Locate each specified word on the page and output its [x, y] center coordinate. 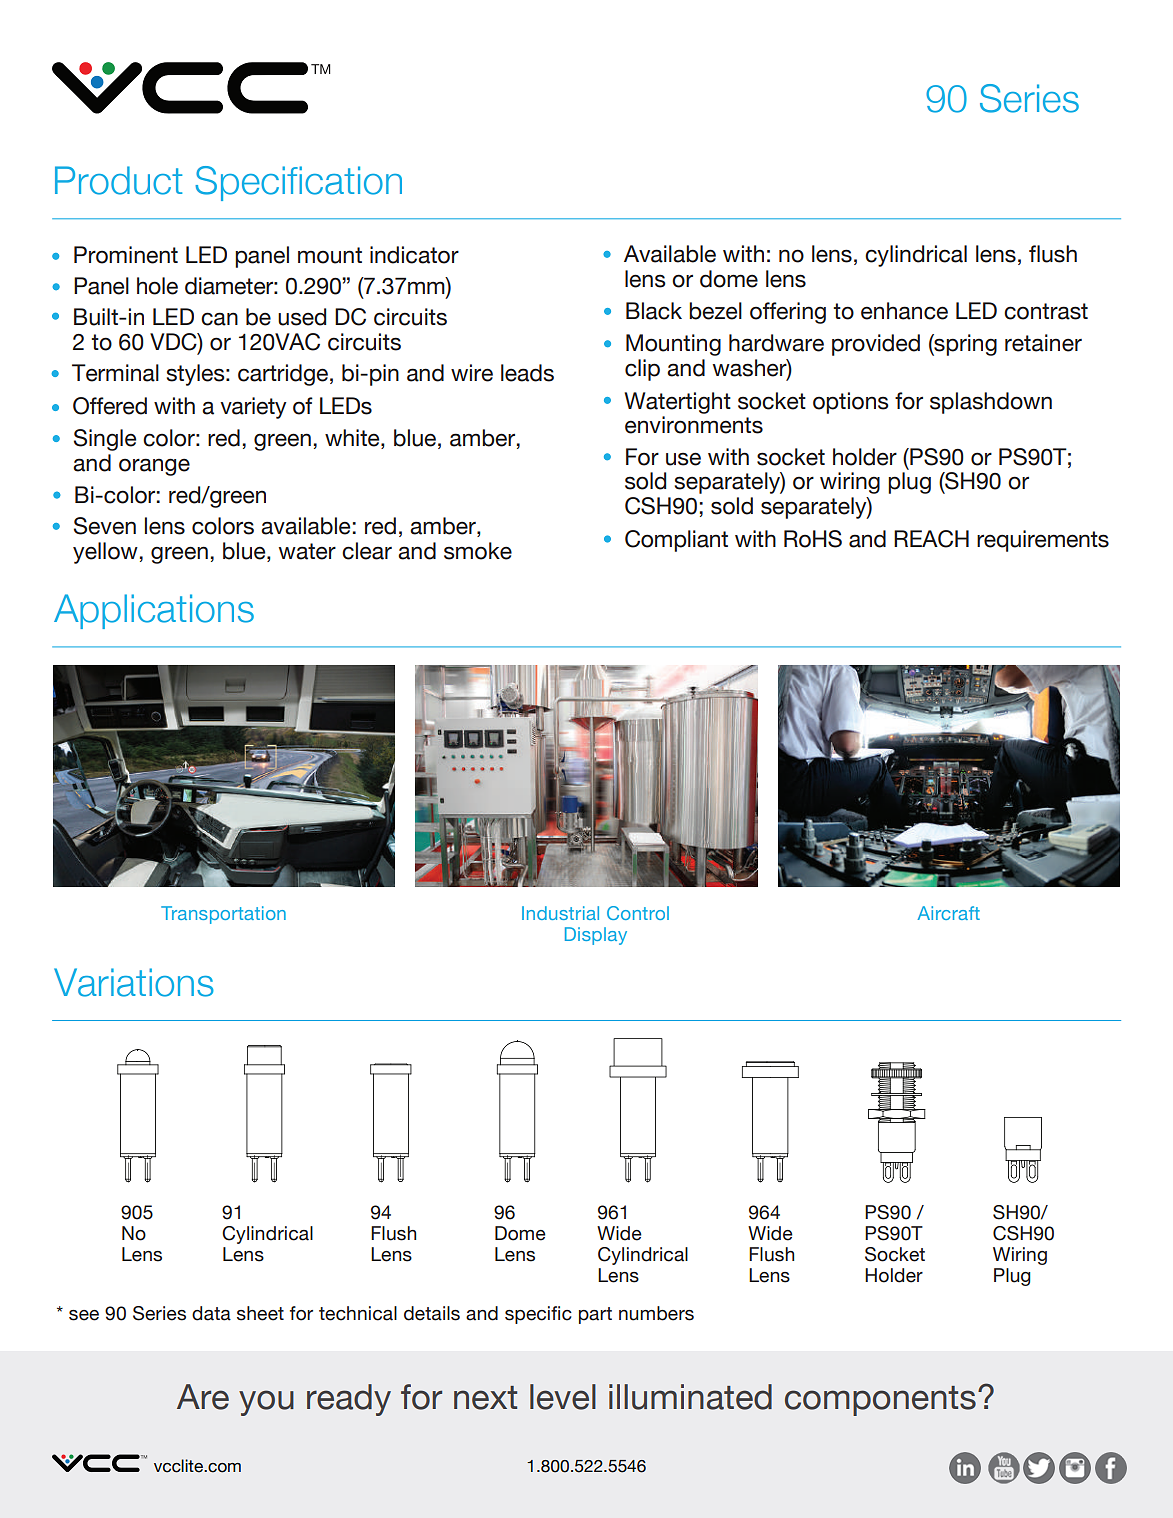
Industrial [560, 913]
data [211, 1313]
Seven [105, 526]
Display [596, 936]
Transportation [223, 915]
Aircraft [949, 913]
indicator [414, 255]
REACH [931, 539]
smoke [478, 551]
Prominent [126, 255]
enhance [904, 311]
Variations [134, 982]
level [563, 1397]
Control [638, 913]
